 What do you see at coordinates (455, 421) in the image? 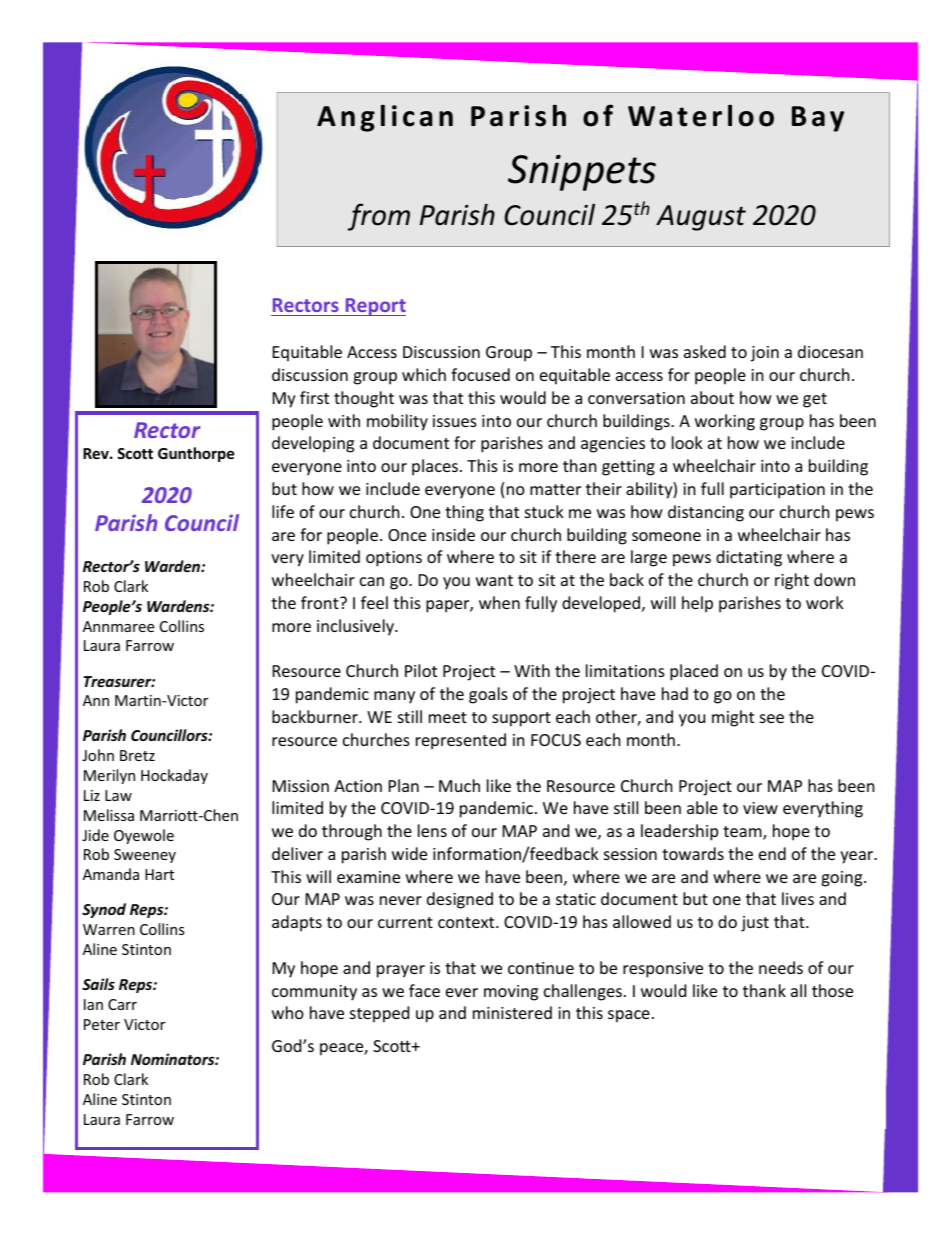
I see `issues` at bounding box center [455, 421].
